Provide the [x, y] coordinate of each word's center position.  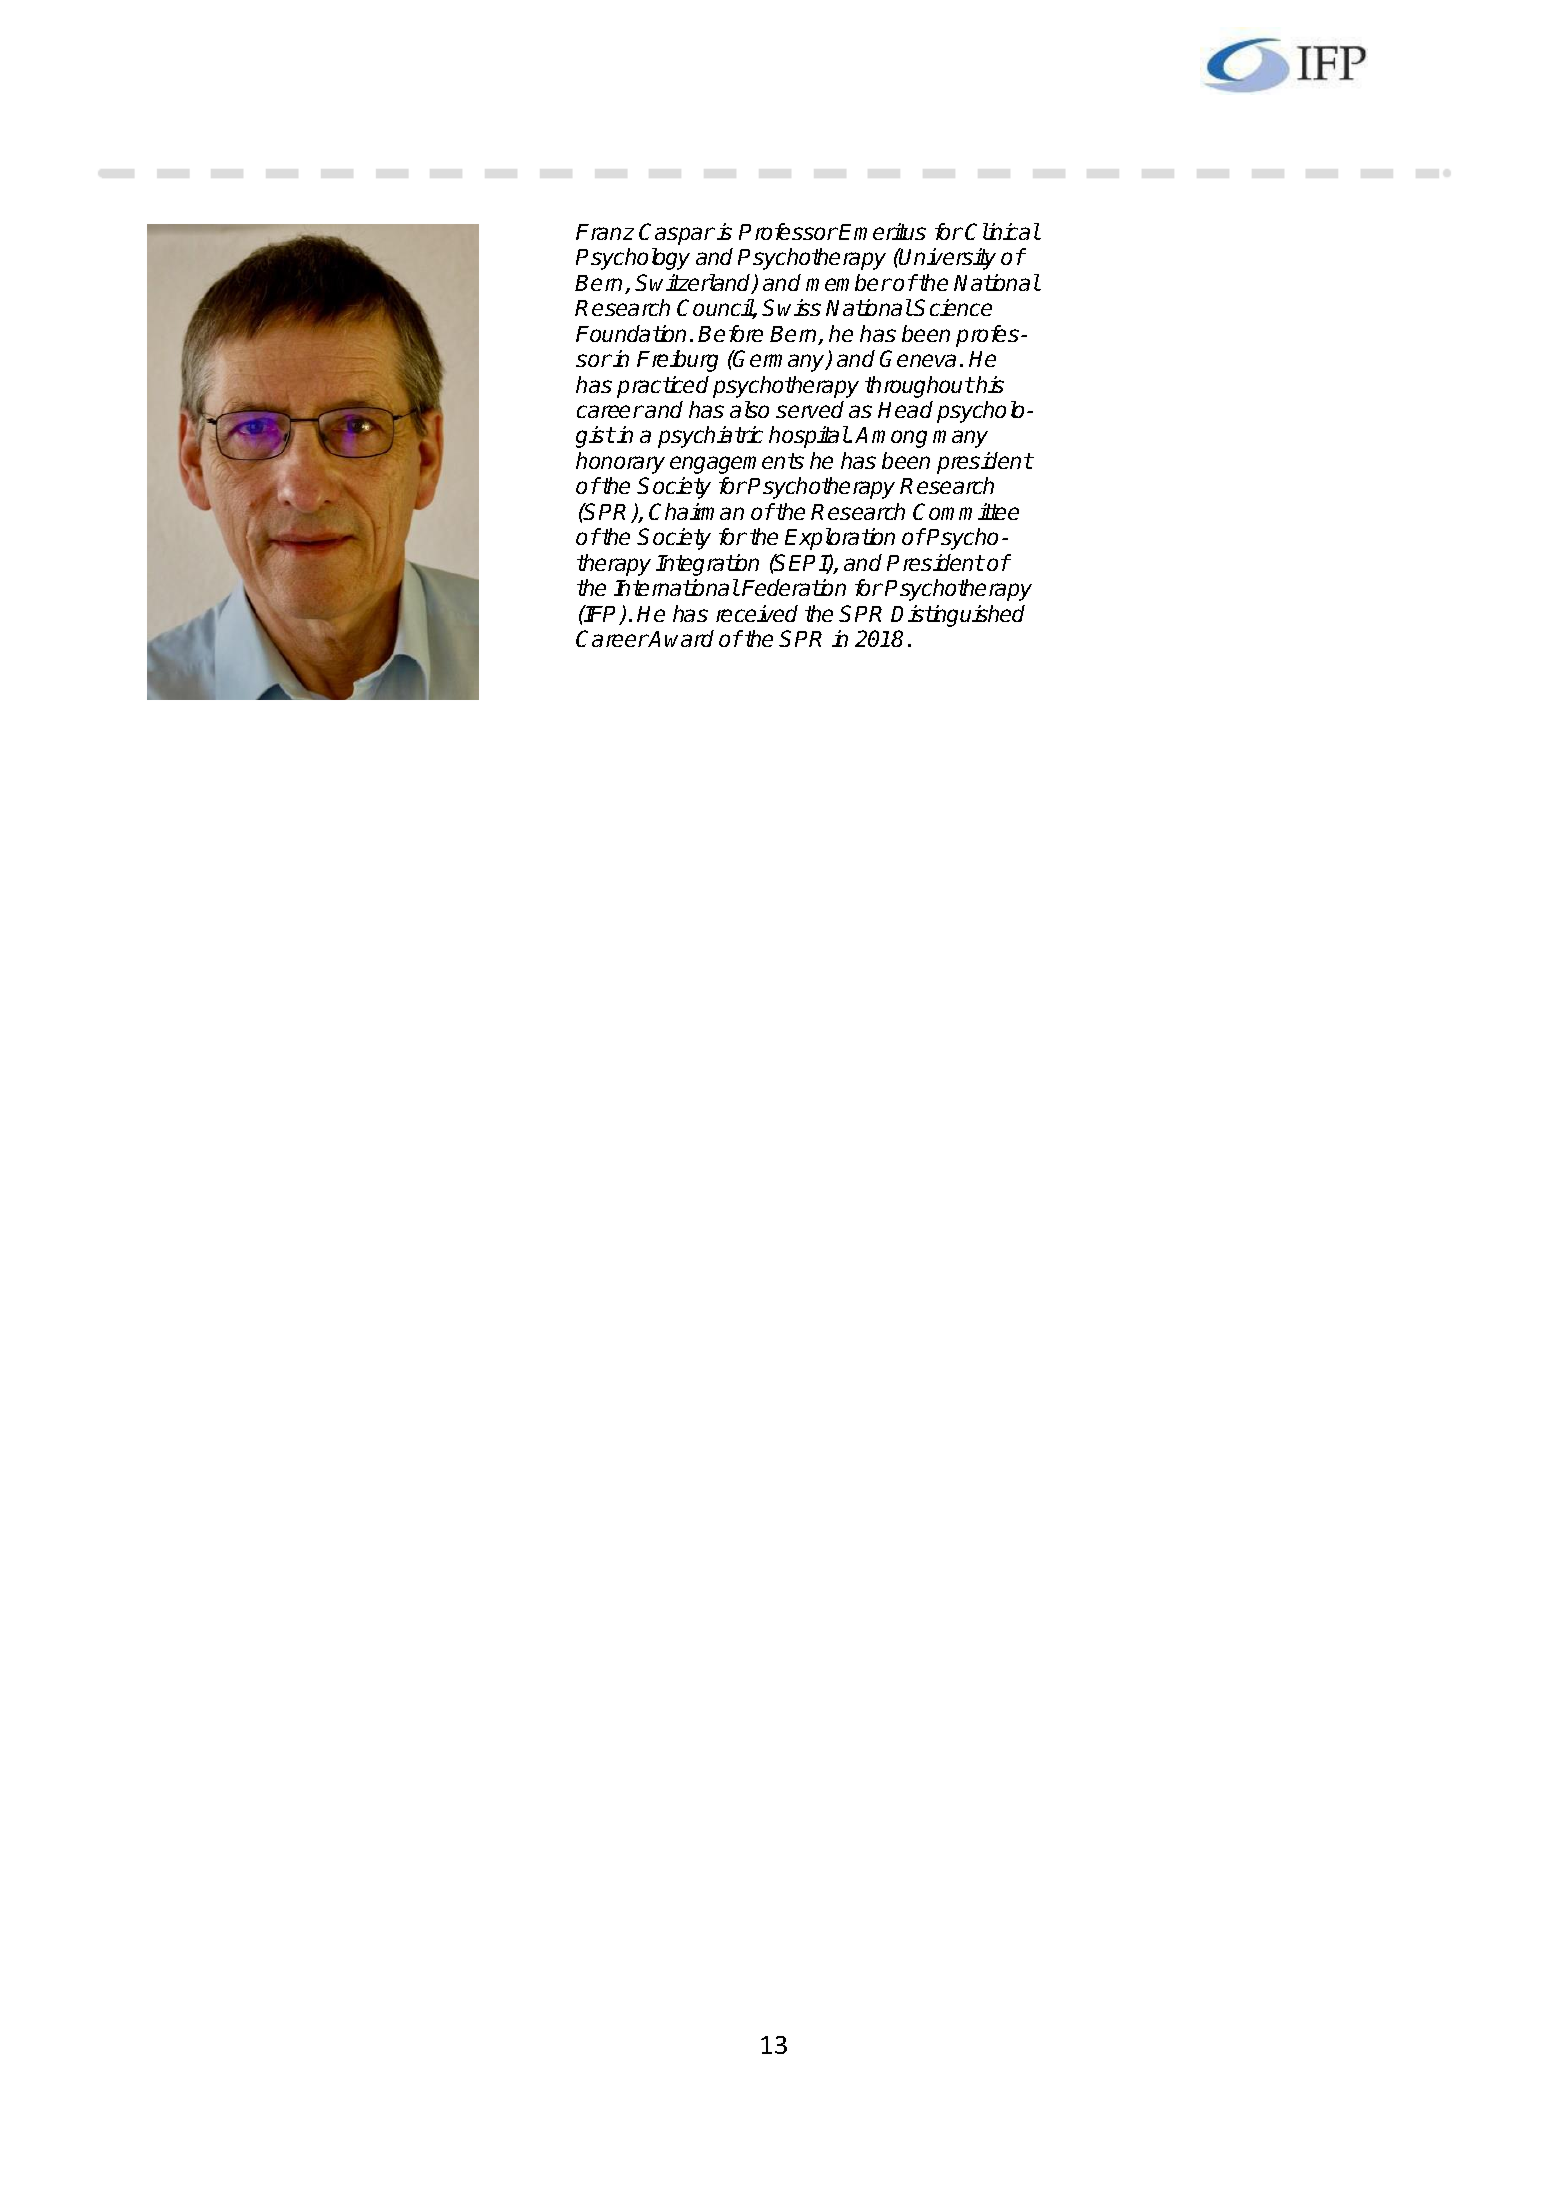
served [810, 409]
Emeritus [882, 231]
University [947, 259]
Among [891, 437]
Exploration [840, 539]
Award [681, 638]
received [757, 613]
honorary [620, 463]
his [989, 384]
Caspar [677, 234]
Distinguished [958, 616]
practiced [663, 387]
